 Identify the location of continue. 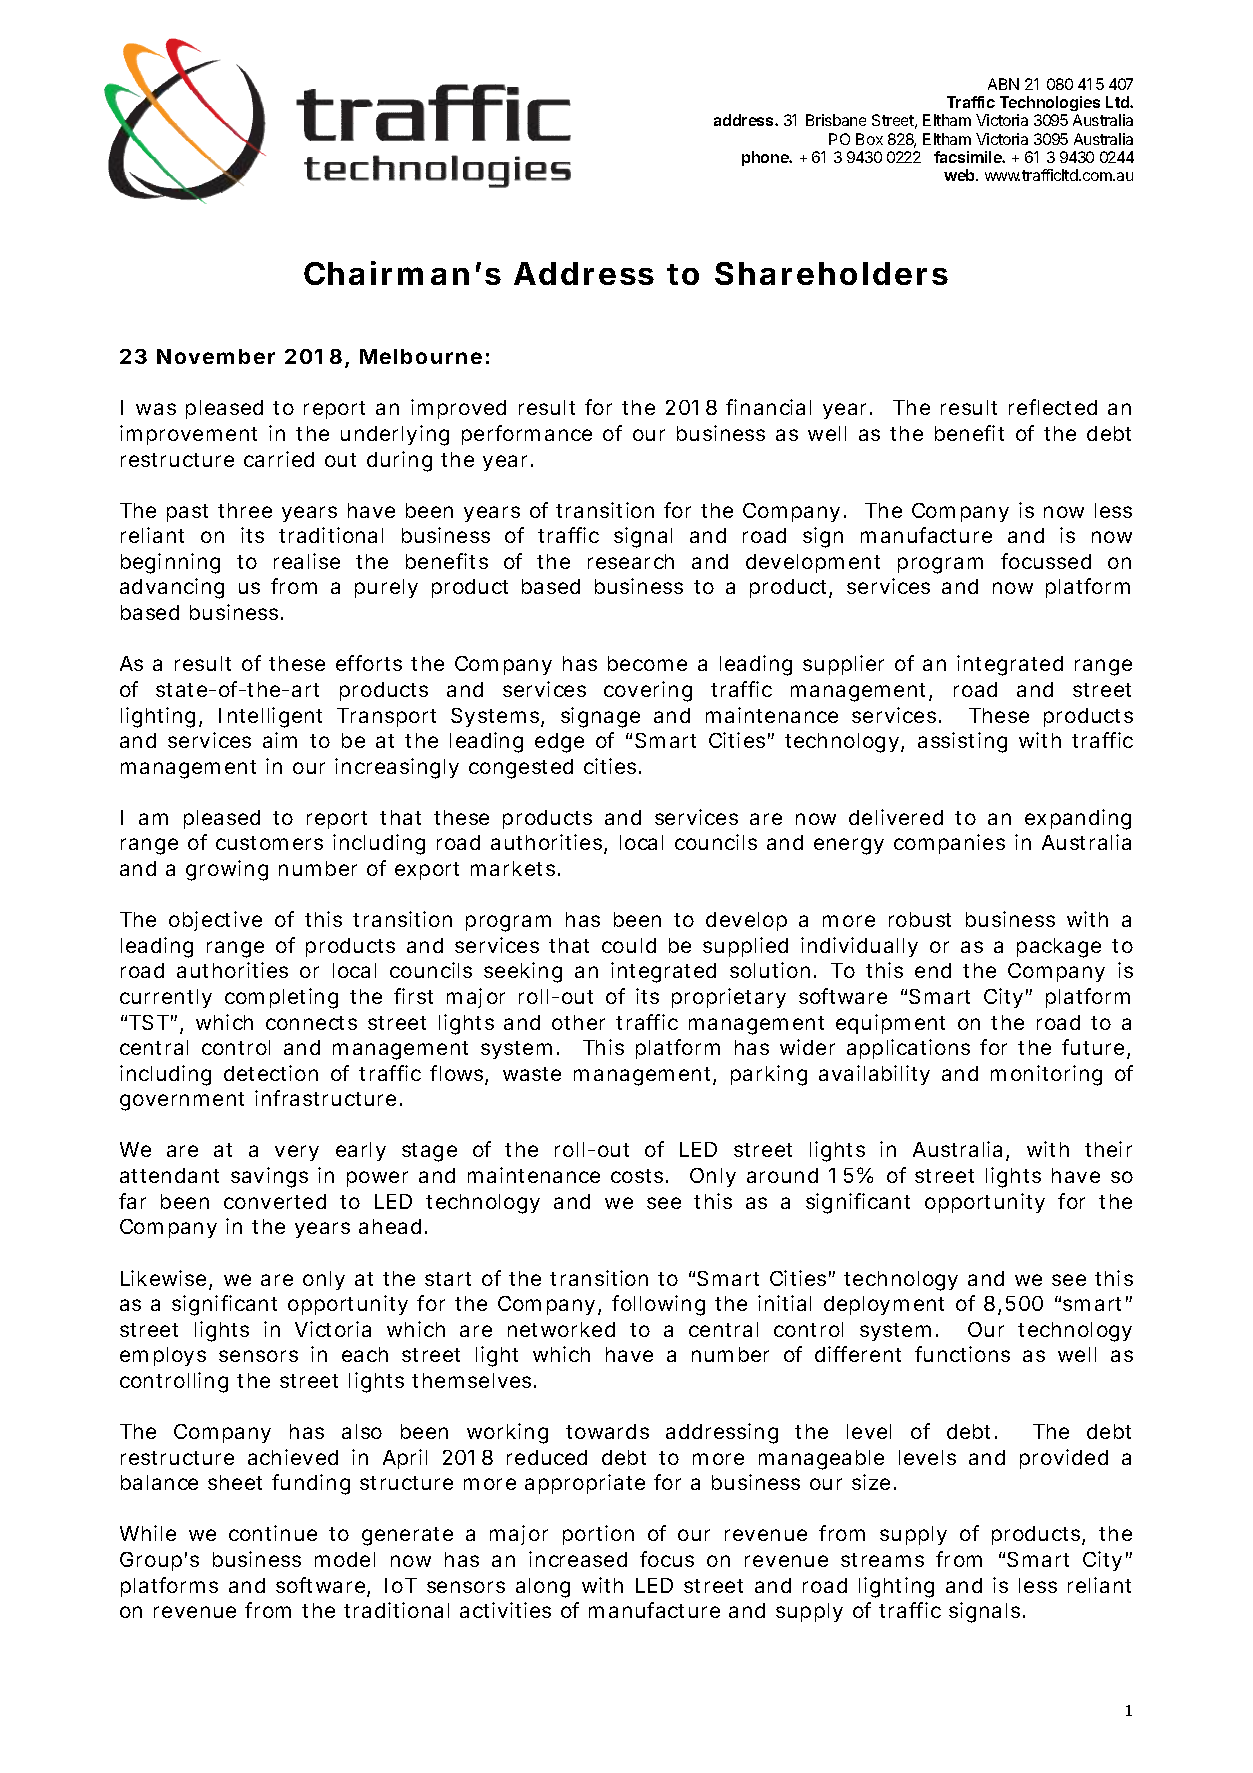
(273, 1533).
